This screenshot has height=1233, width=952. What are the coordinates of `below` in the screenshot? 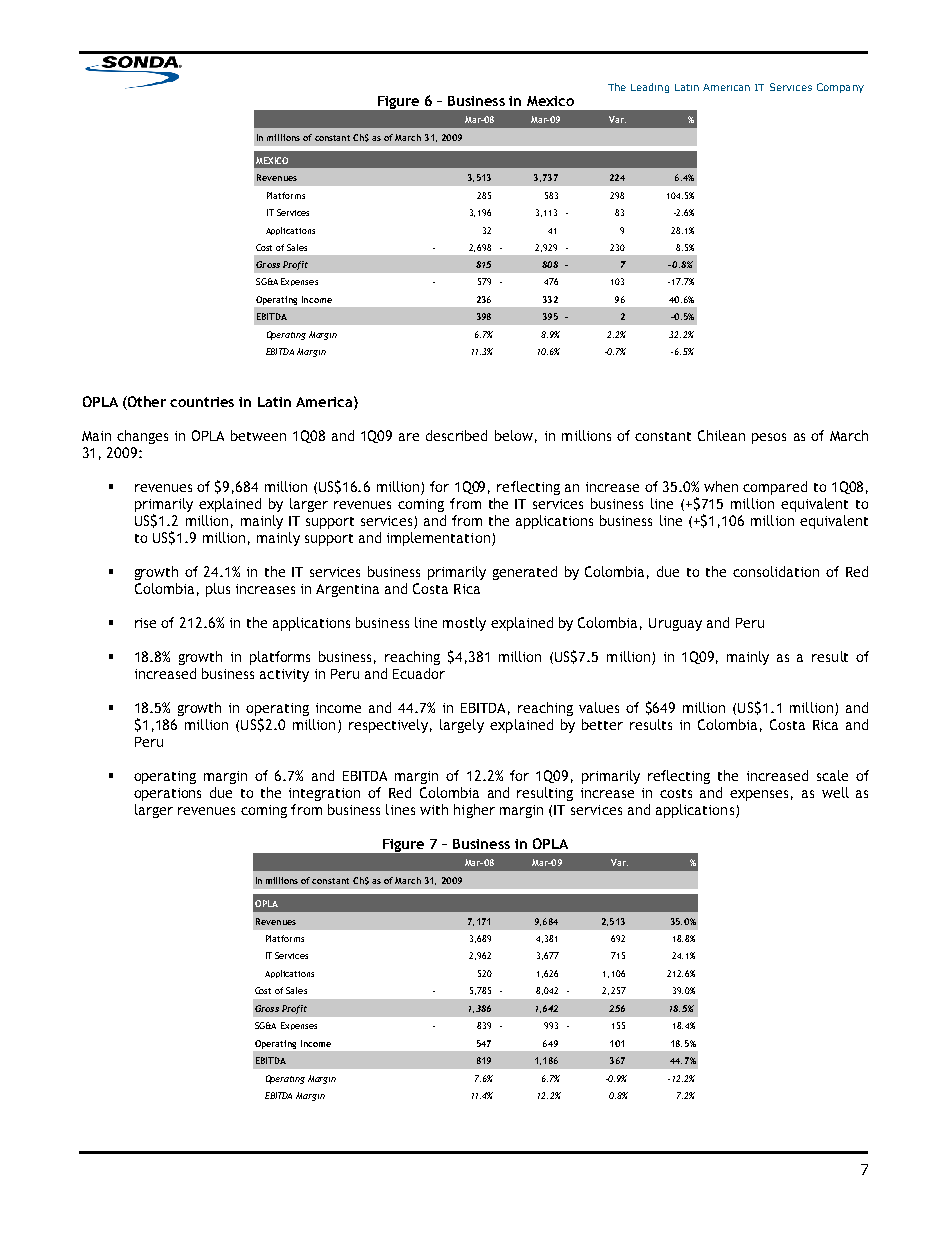 It's located at (514, 435).
